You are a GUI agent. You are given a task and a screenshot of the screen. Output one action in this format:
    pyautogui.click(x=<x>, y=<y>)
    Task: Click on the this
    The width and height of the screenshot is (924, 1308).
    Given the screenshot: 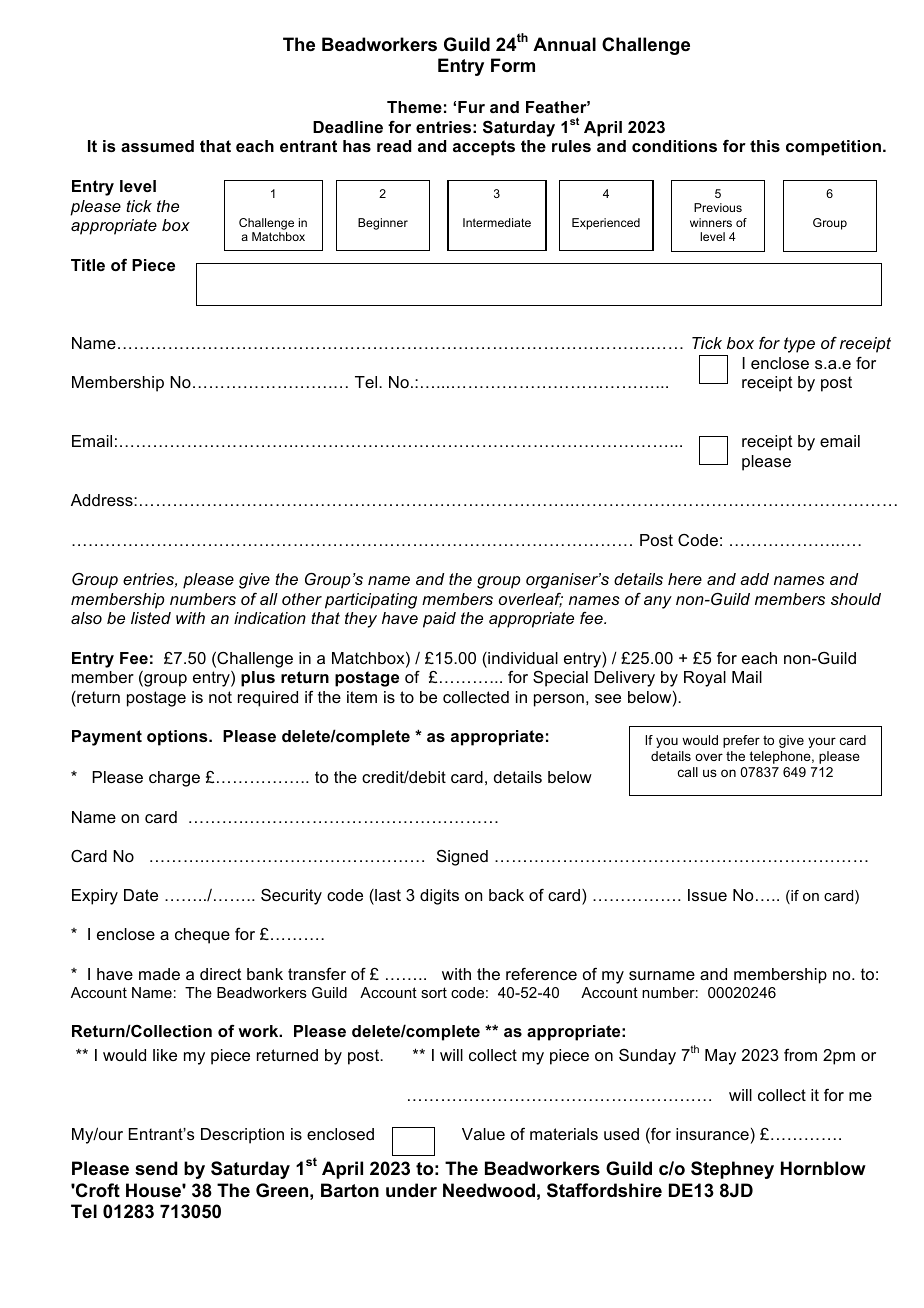 What is the action you would take?
    pyautogui.click(x=765, y=146)
